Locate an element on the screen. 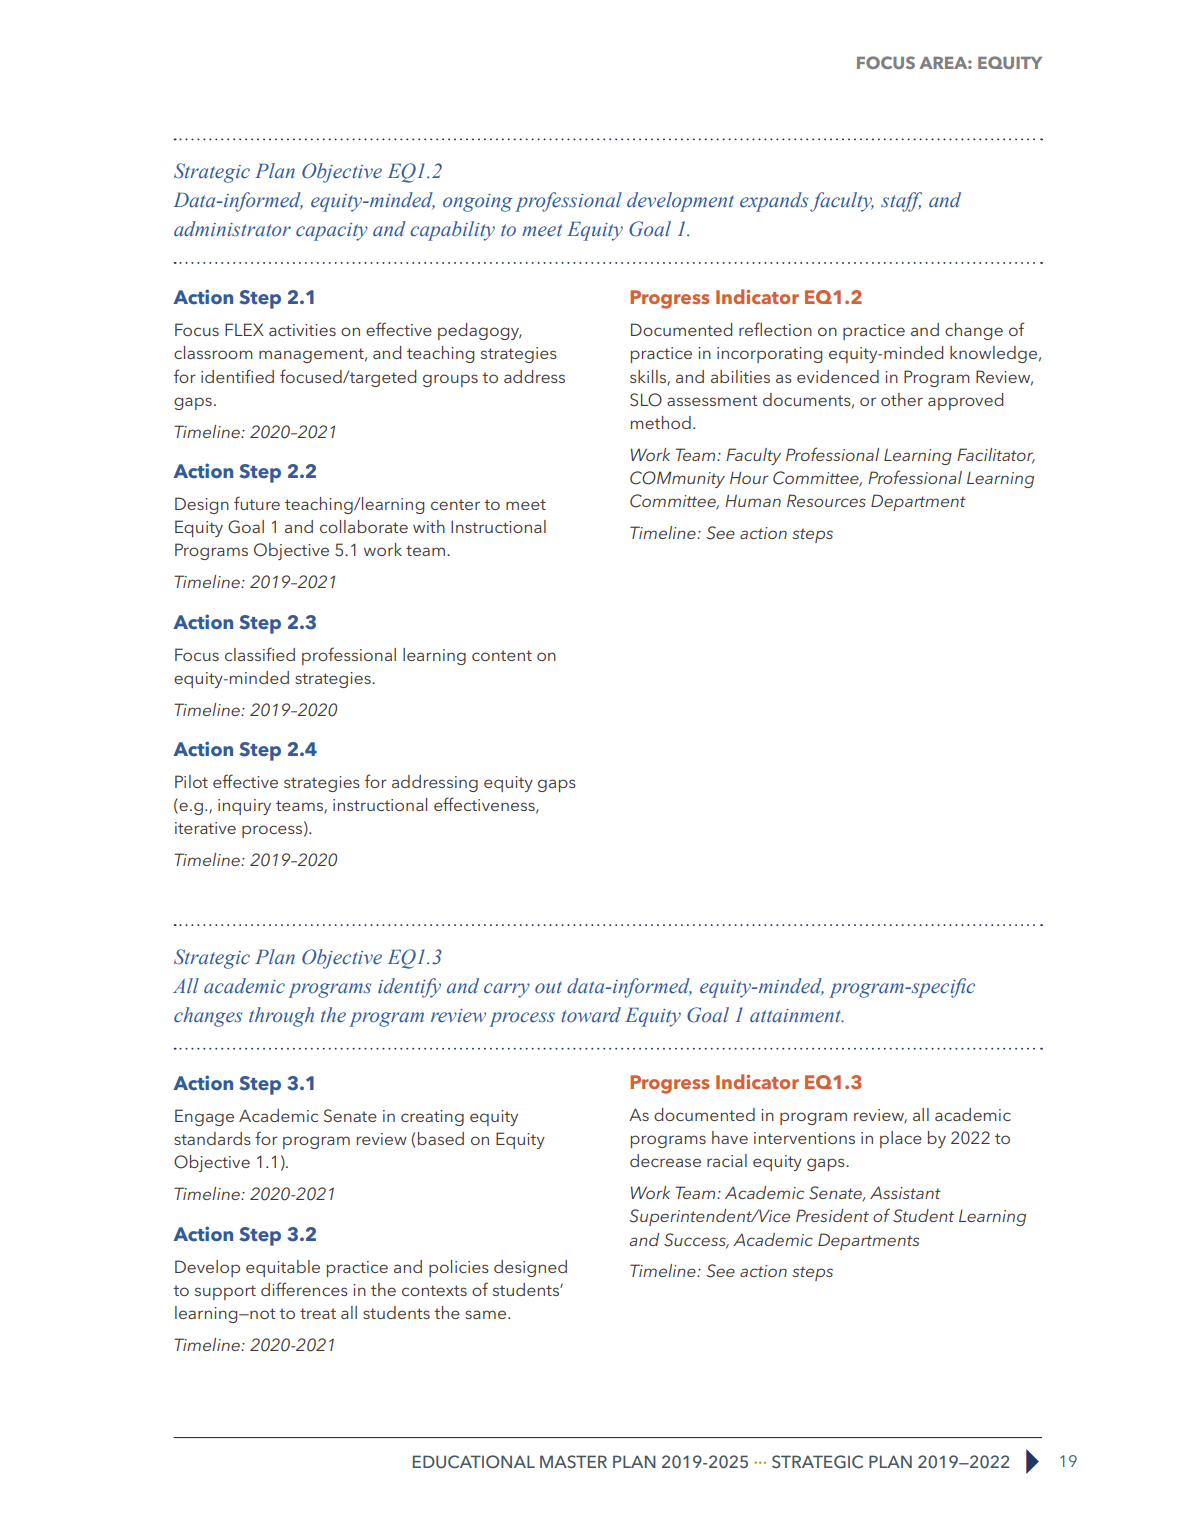 This screenshot has width=1181, height=1529. treat is located at coordinates (318, 1313).
